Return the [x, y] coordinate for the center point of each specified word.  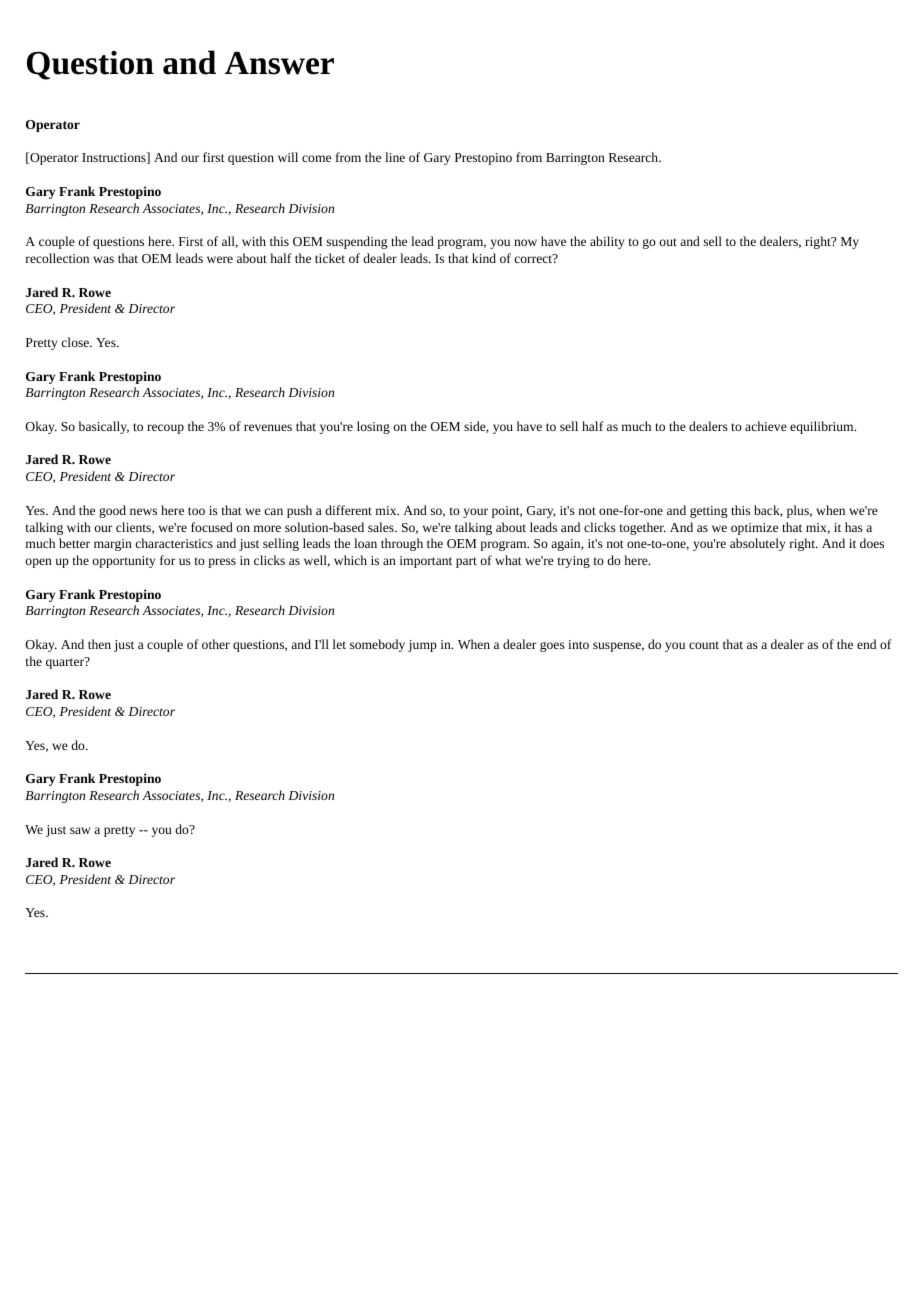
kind [484, 258]
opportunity [124, 562]
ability [607, 242]
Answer [279, 63]
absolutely [758, 544]
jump [422, 646]
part [466, 562]
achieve [766, 426]
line [395, 157]
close [76, 342]
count [704, 645]
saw [80, 830]
